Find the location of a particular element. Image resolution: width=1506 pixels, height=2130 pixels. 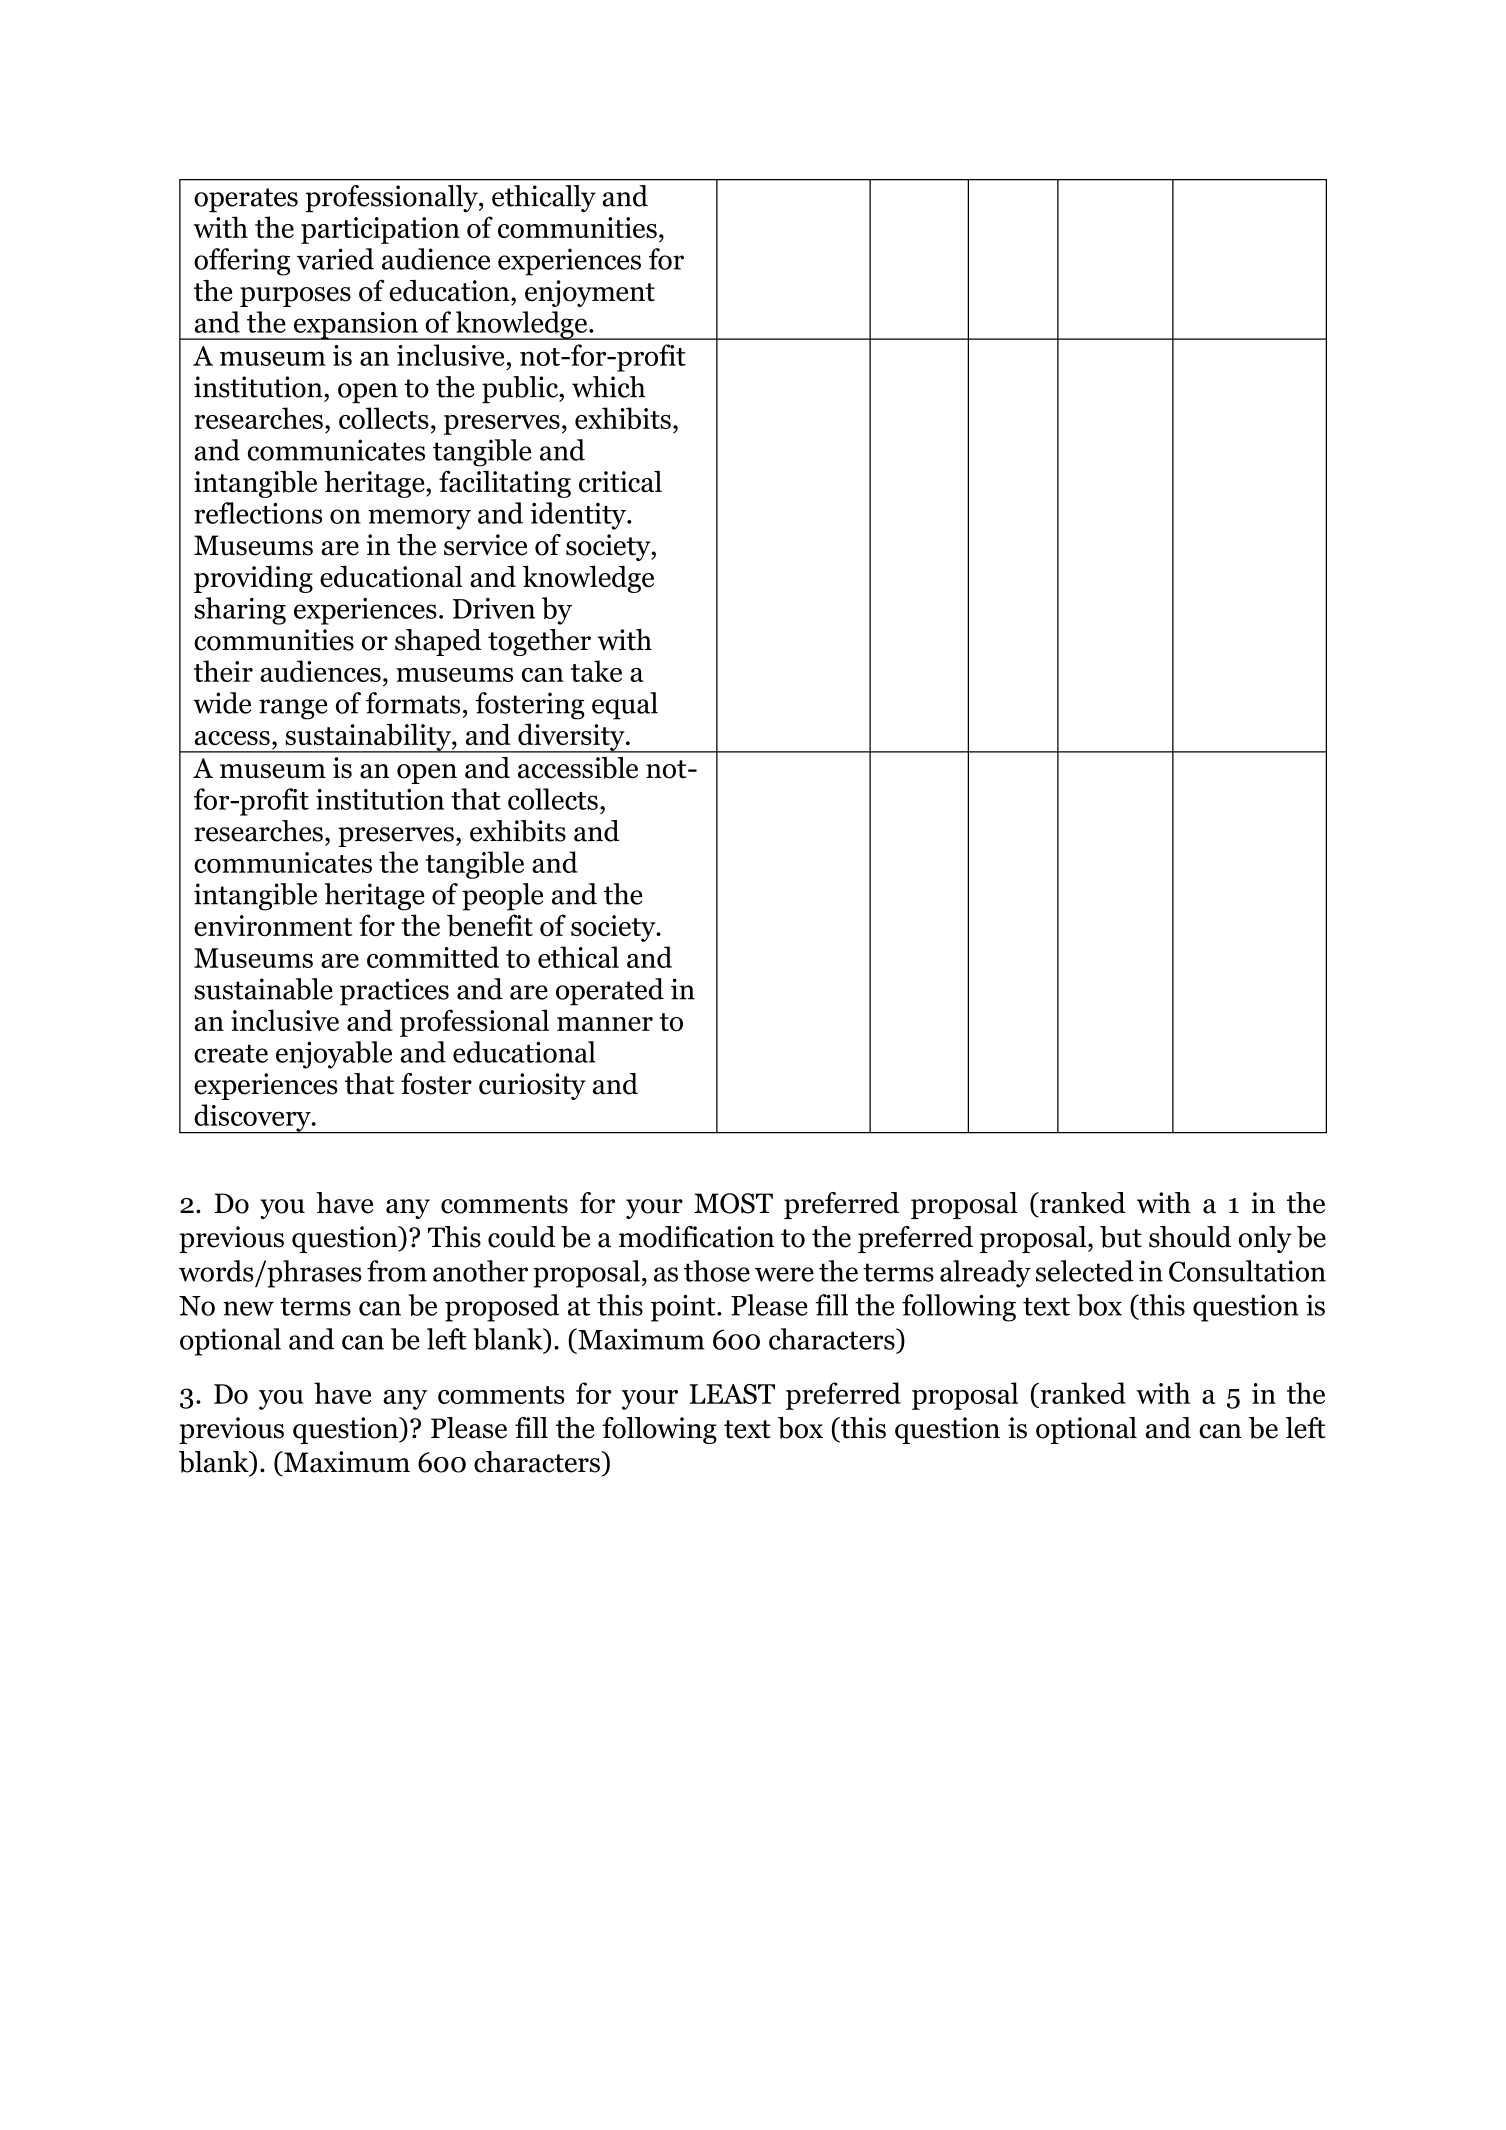

participation is located at coordinates (380, 230).
